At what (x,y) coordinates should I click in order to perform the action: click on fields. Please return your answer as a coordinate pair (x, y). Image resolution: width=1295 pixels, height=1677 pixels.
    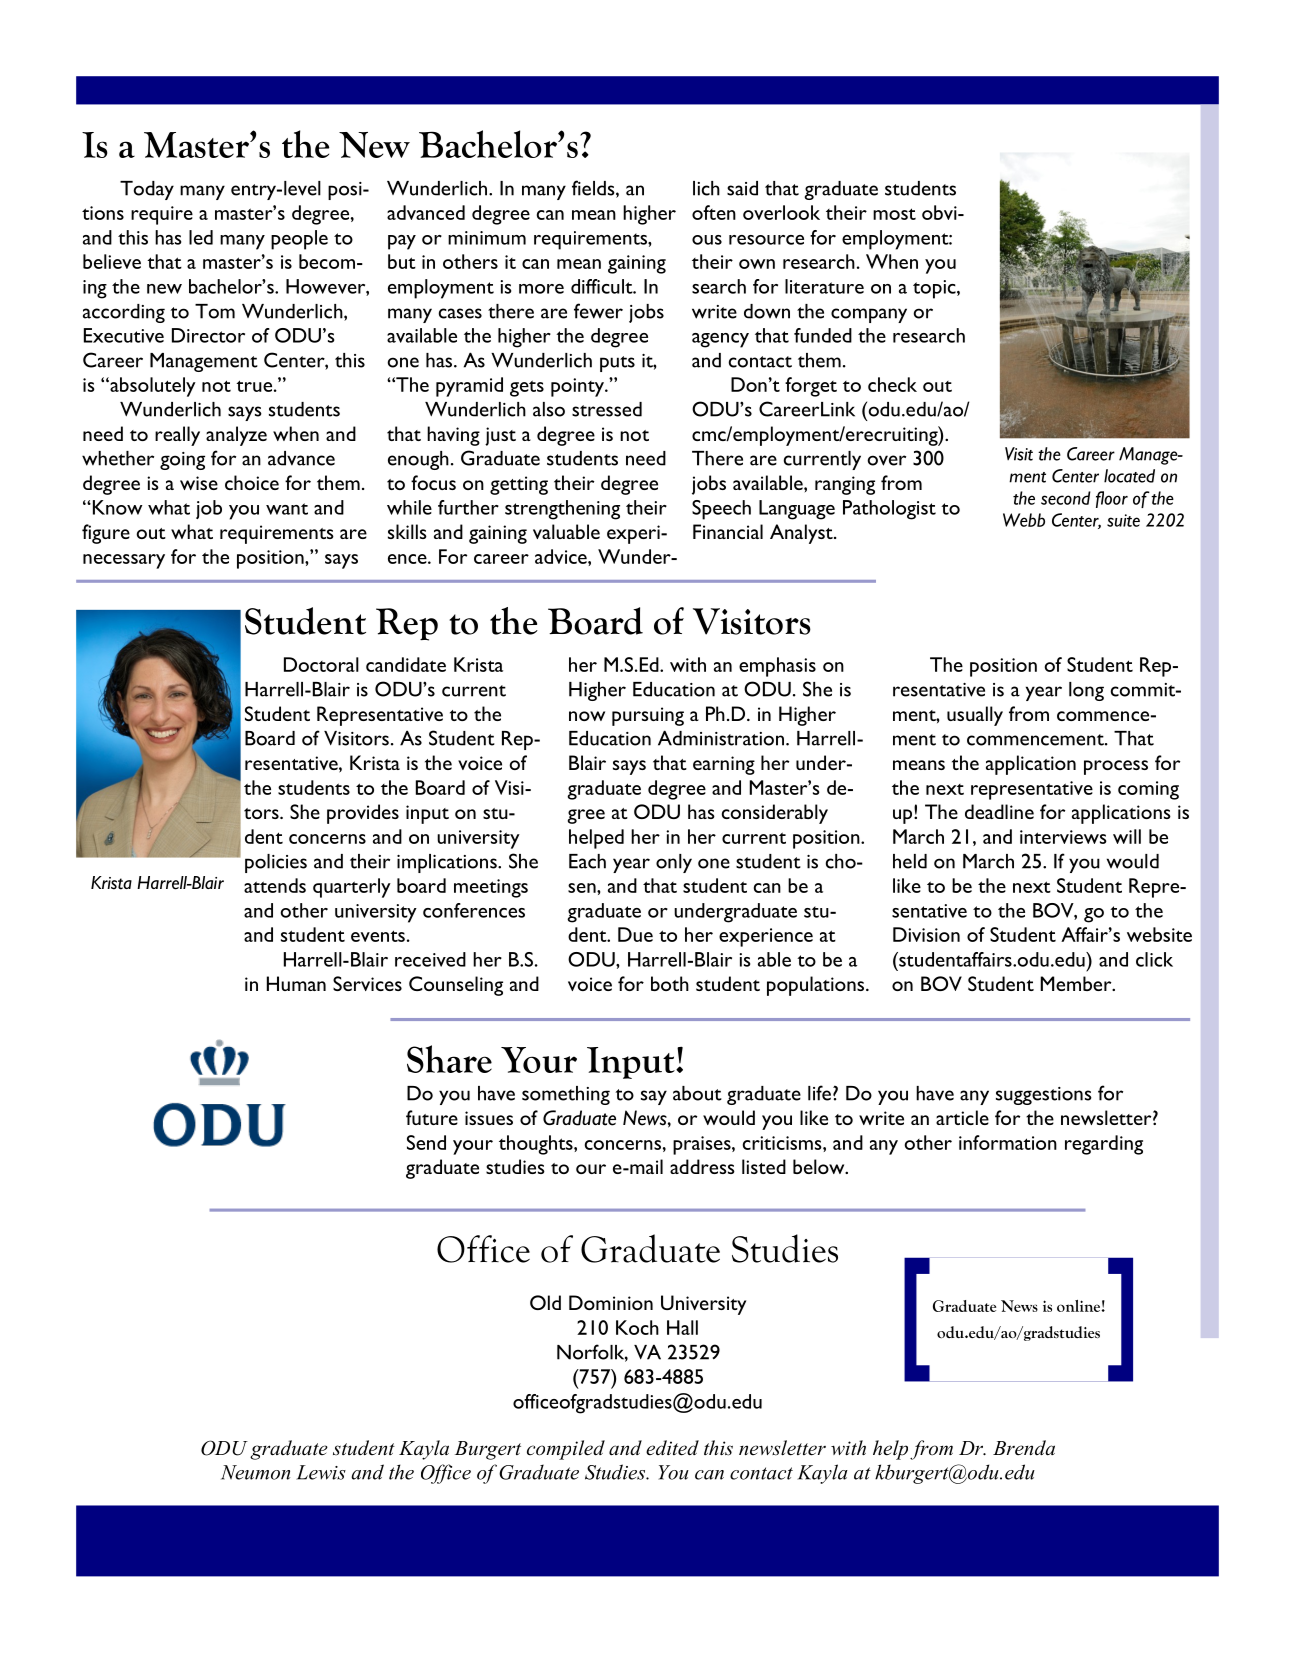
    Looking at the image, I should click on (594, 189).
